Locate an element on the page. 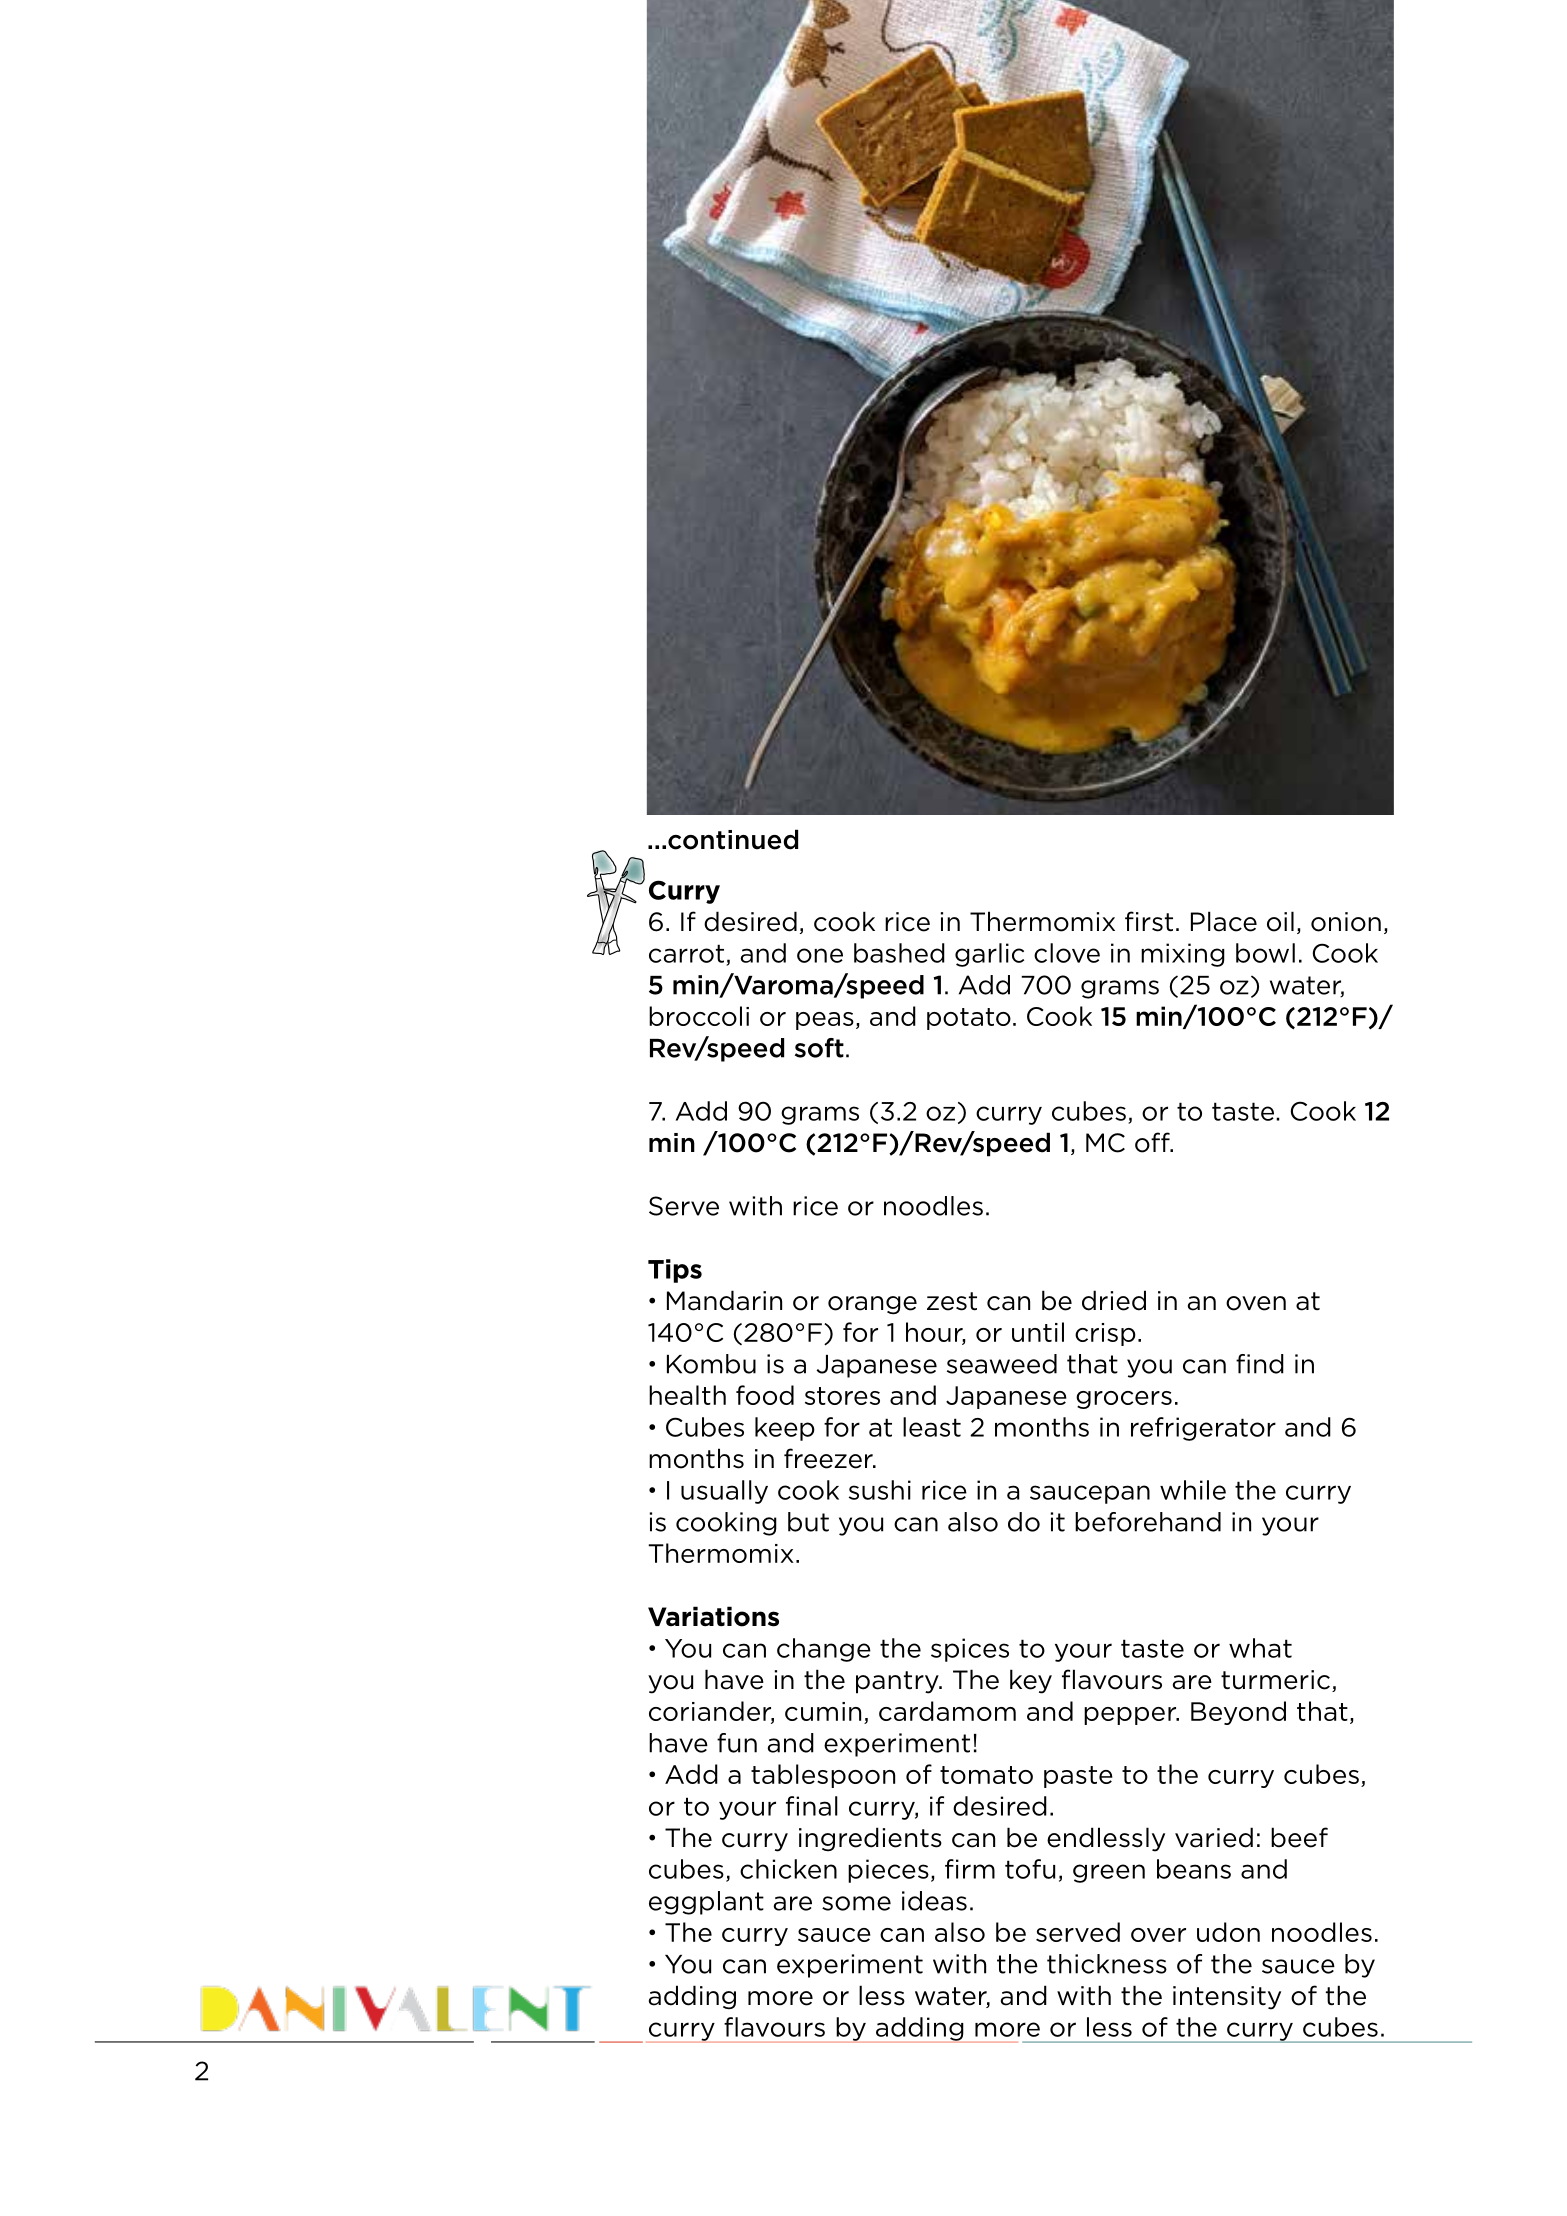 The height and width of the document is (2216, 1567). while is located at coordinates (1193, 1490).
